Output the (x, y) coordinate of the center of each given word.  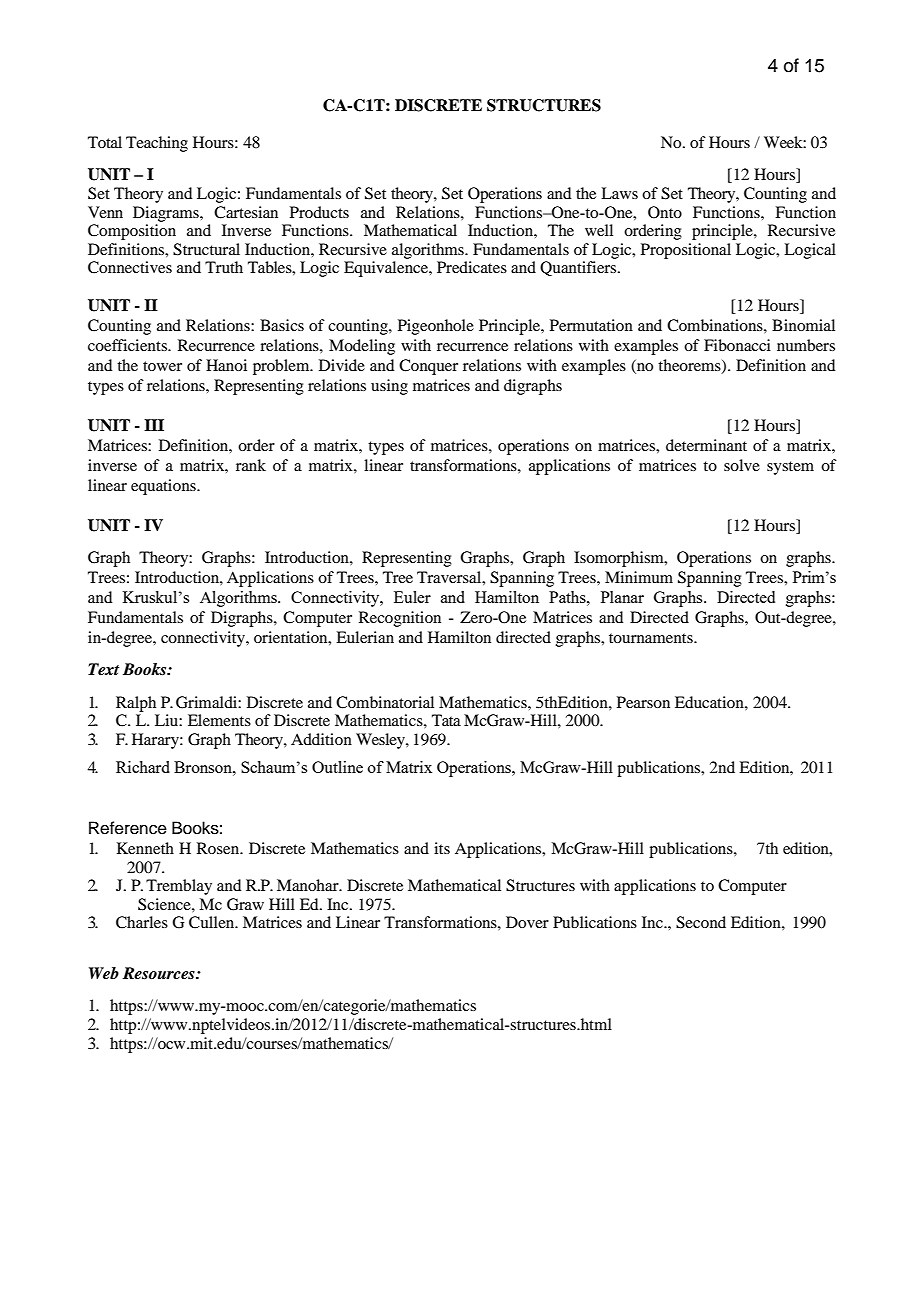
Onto (665, 212)
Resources (160, 973)
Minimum (639, 577)
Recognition (400, 619)
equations (164, 487)
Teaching (157, 144)
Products (319, 212)
